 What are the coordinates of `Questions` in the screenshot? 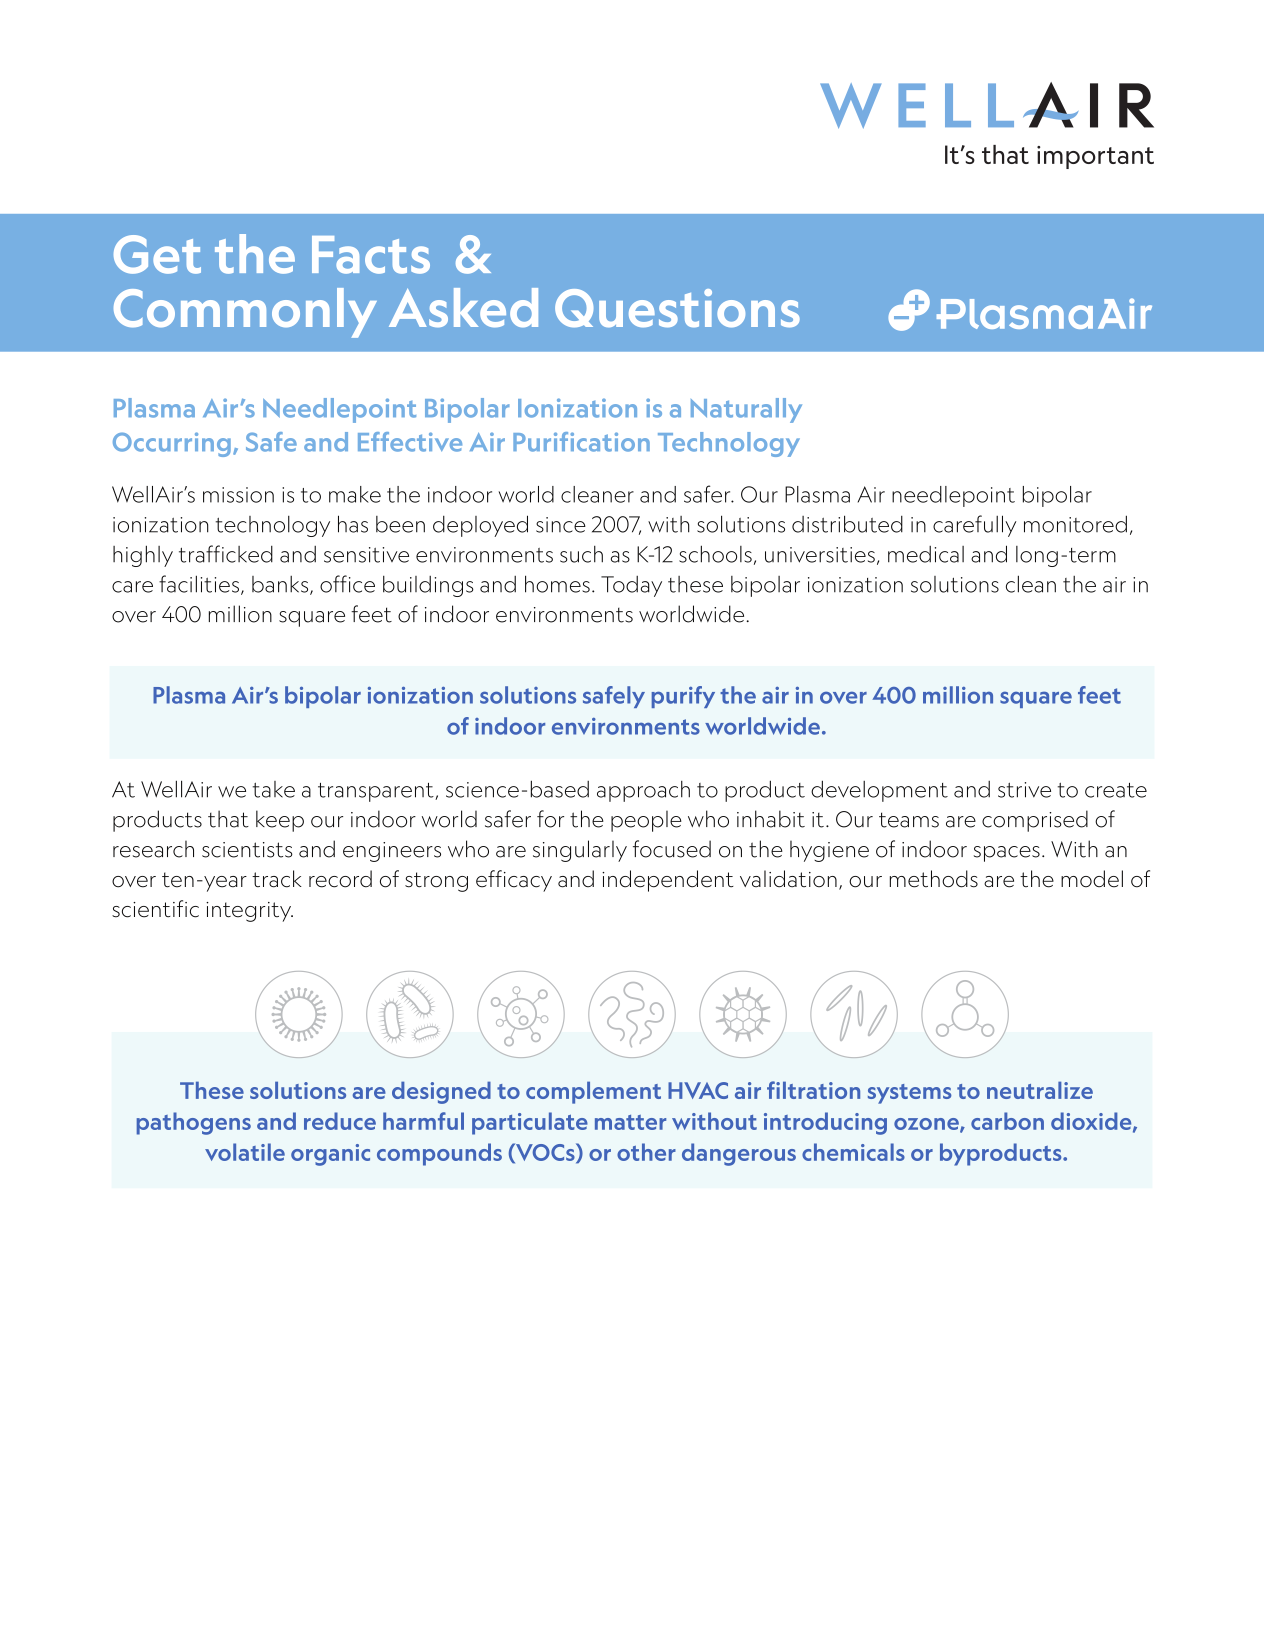 It's located at (677, 308).
